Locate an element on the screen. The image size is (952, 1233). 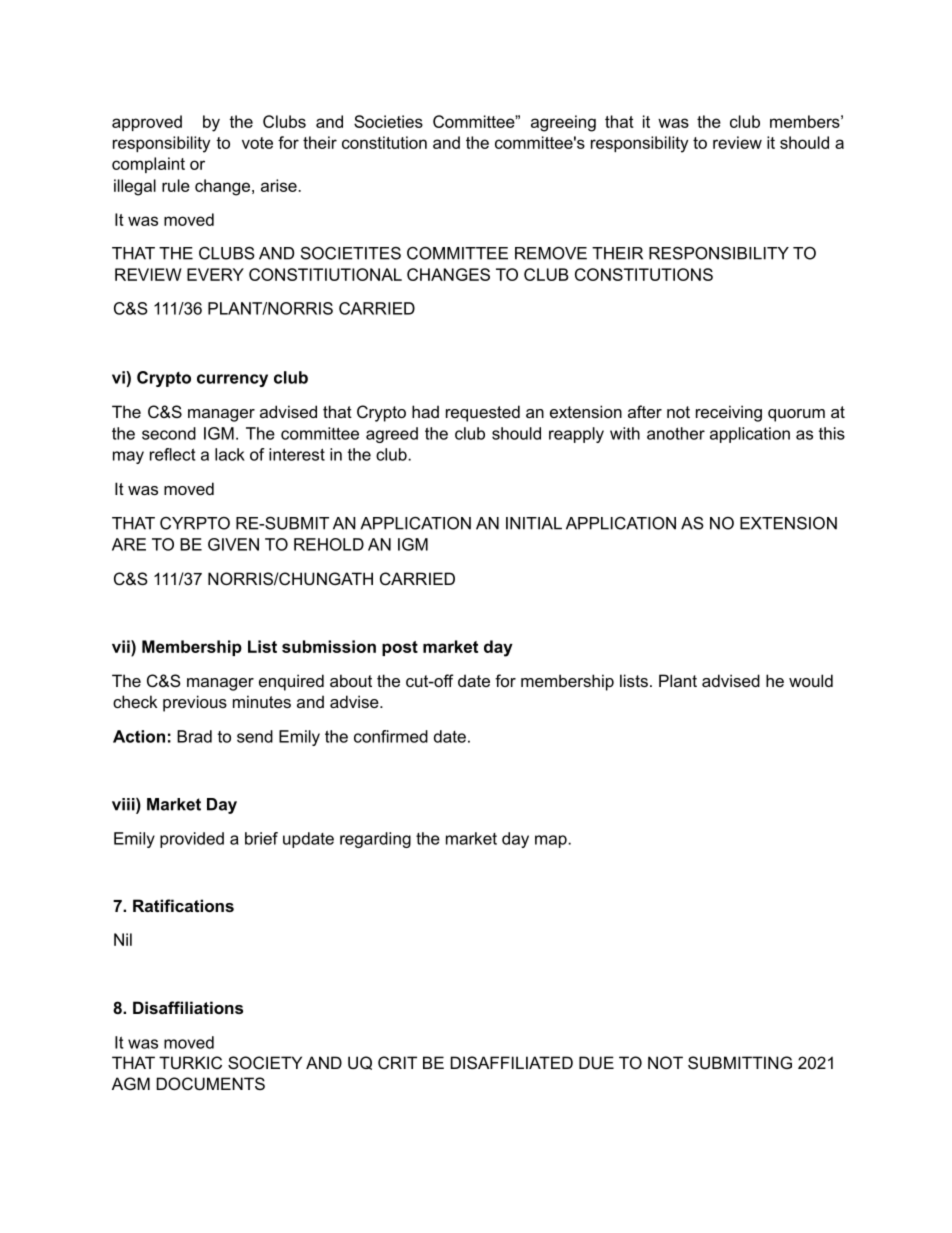
would is located at coordinates (811, 680).
